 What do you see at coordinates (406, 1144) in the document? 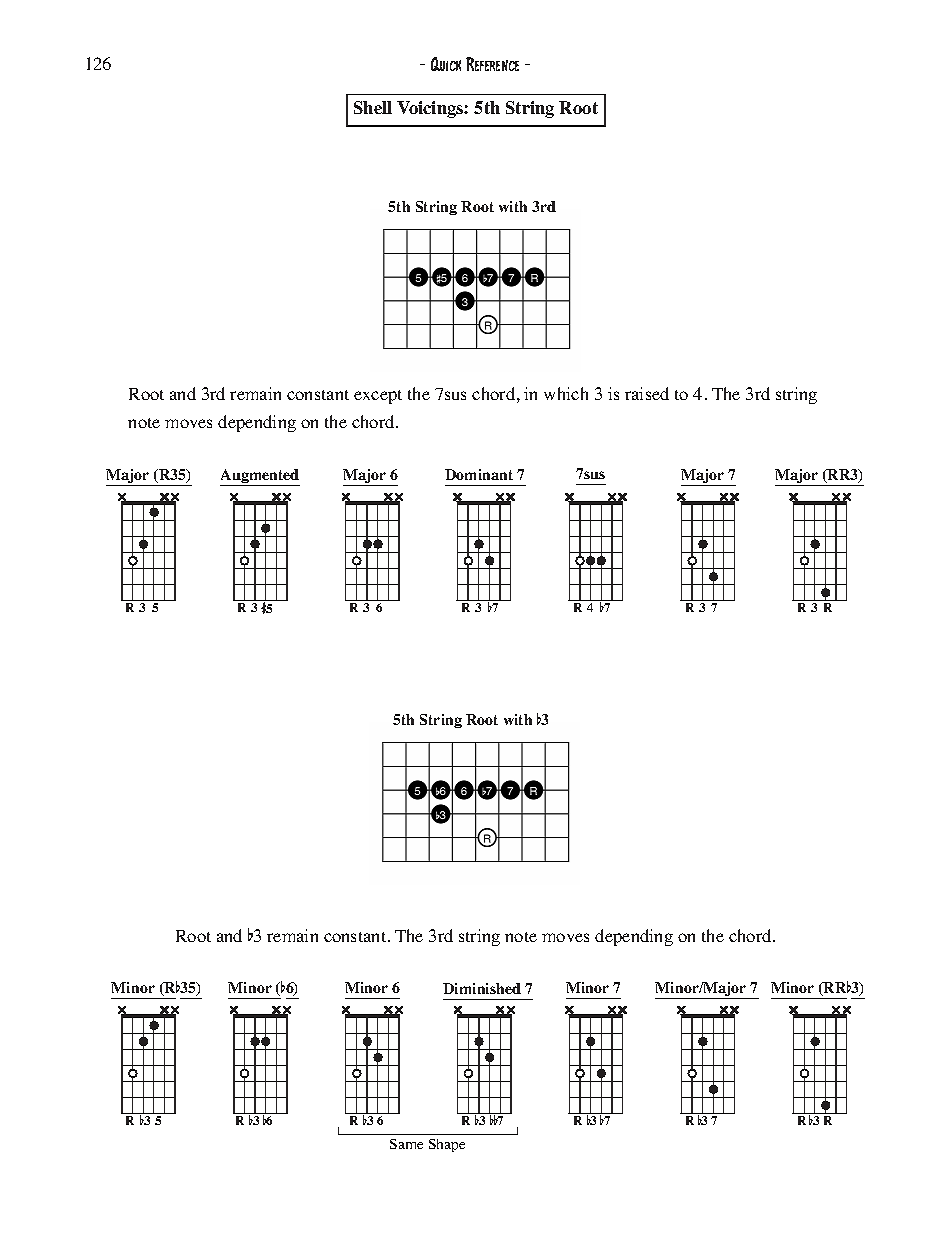
I see `Same` at bounding box center [406, 1144].
